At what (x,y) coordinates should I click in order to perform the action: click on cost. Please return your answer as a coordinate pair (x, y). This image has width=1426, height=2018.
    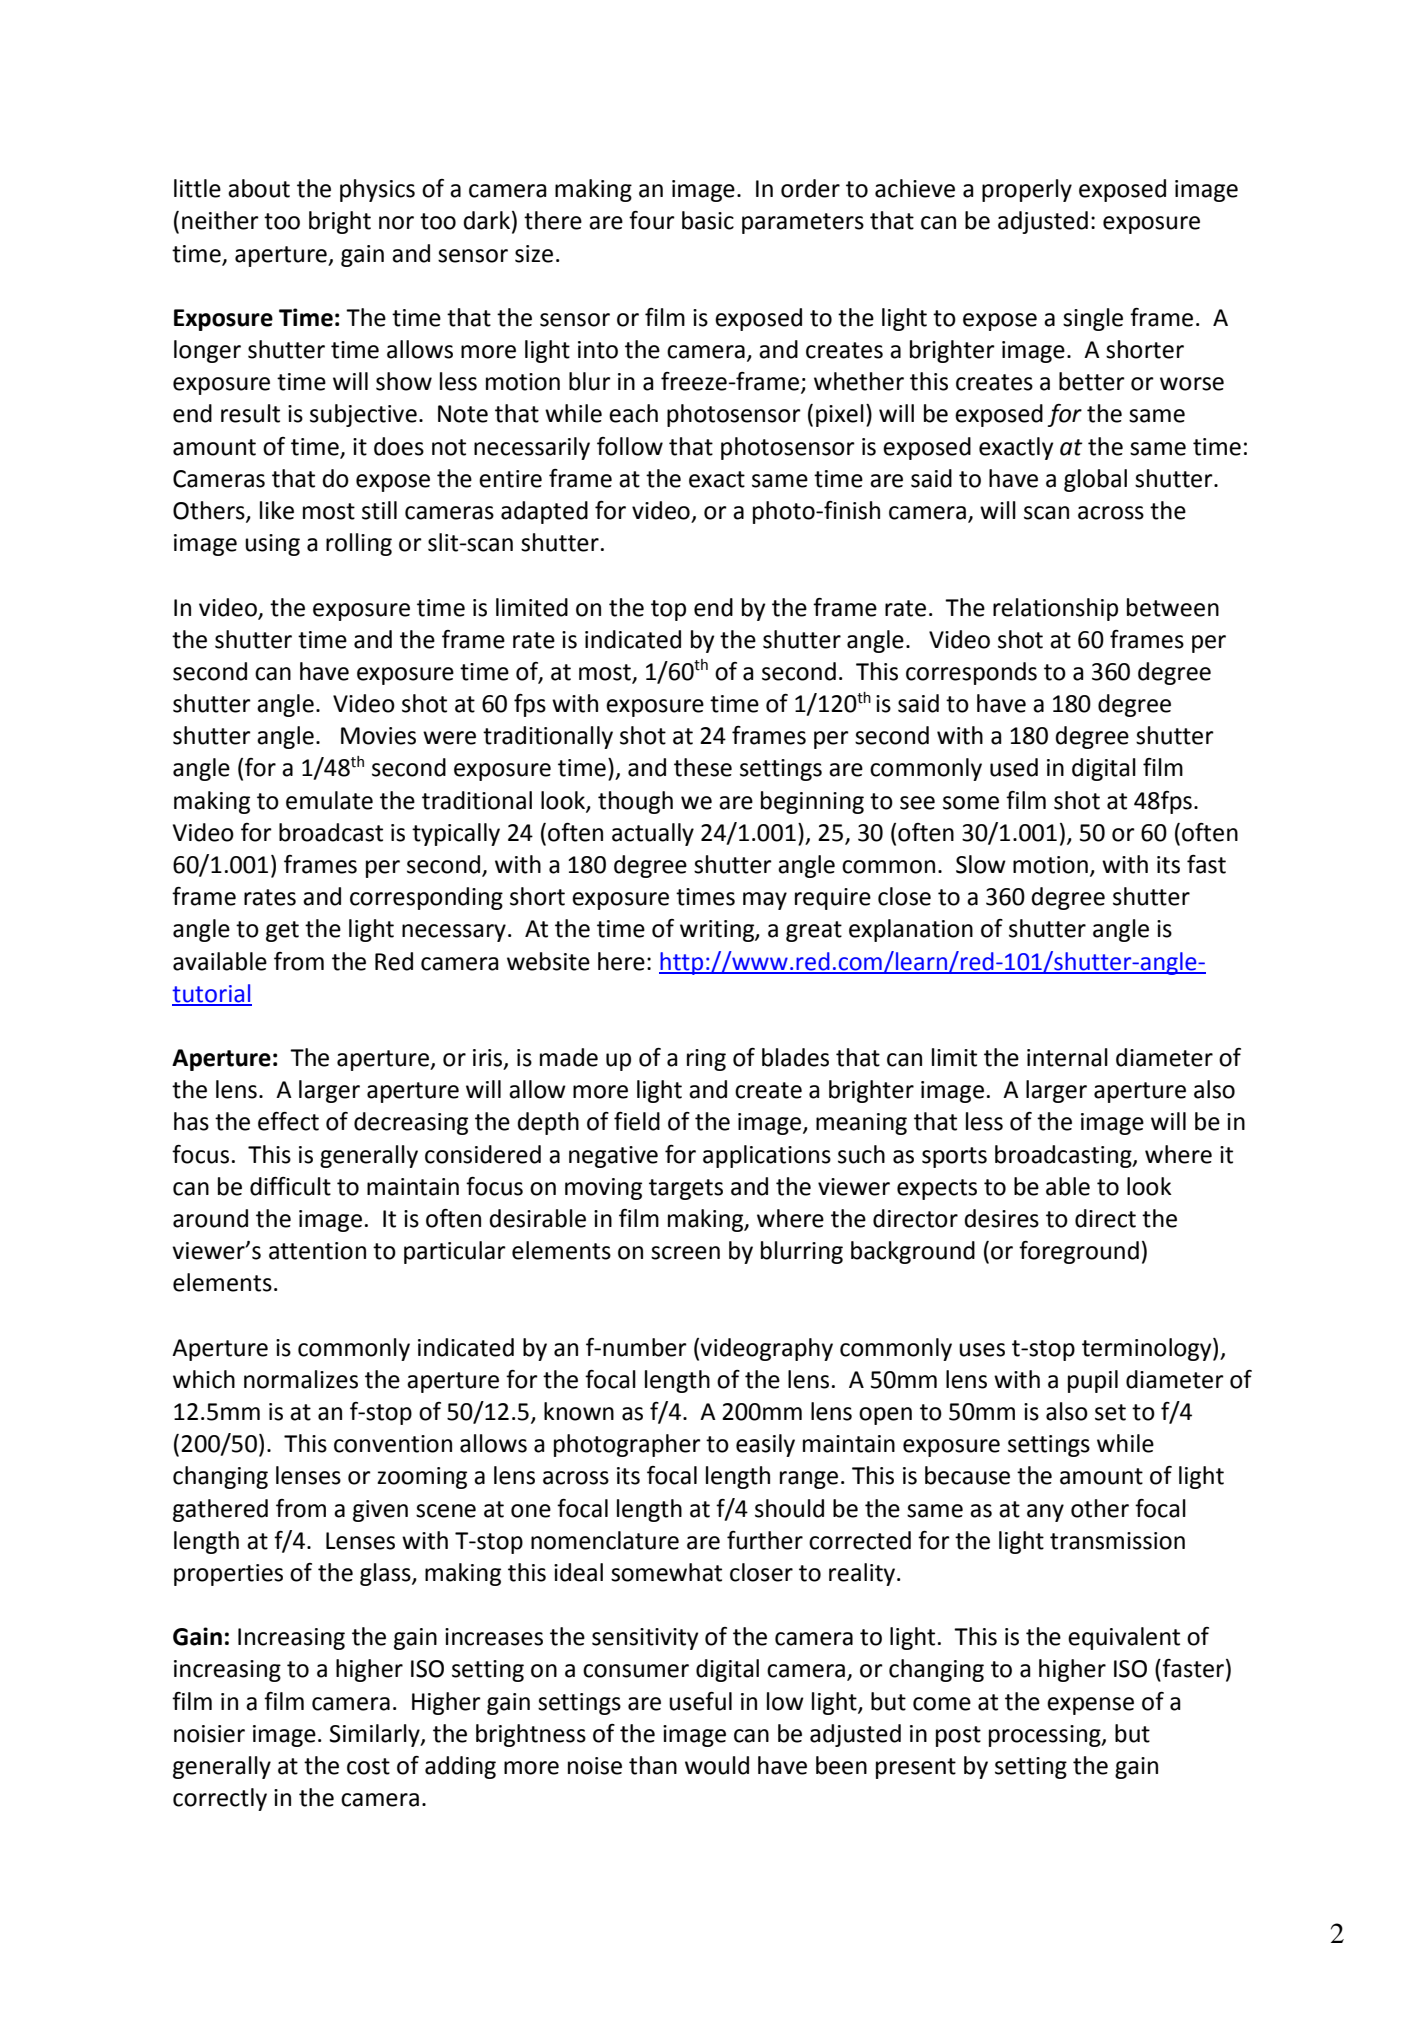
    Looking at the image, I should click on (368, 1766).
